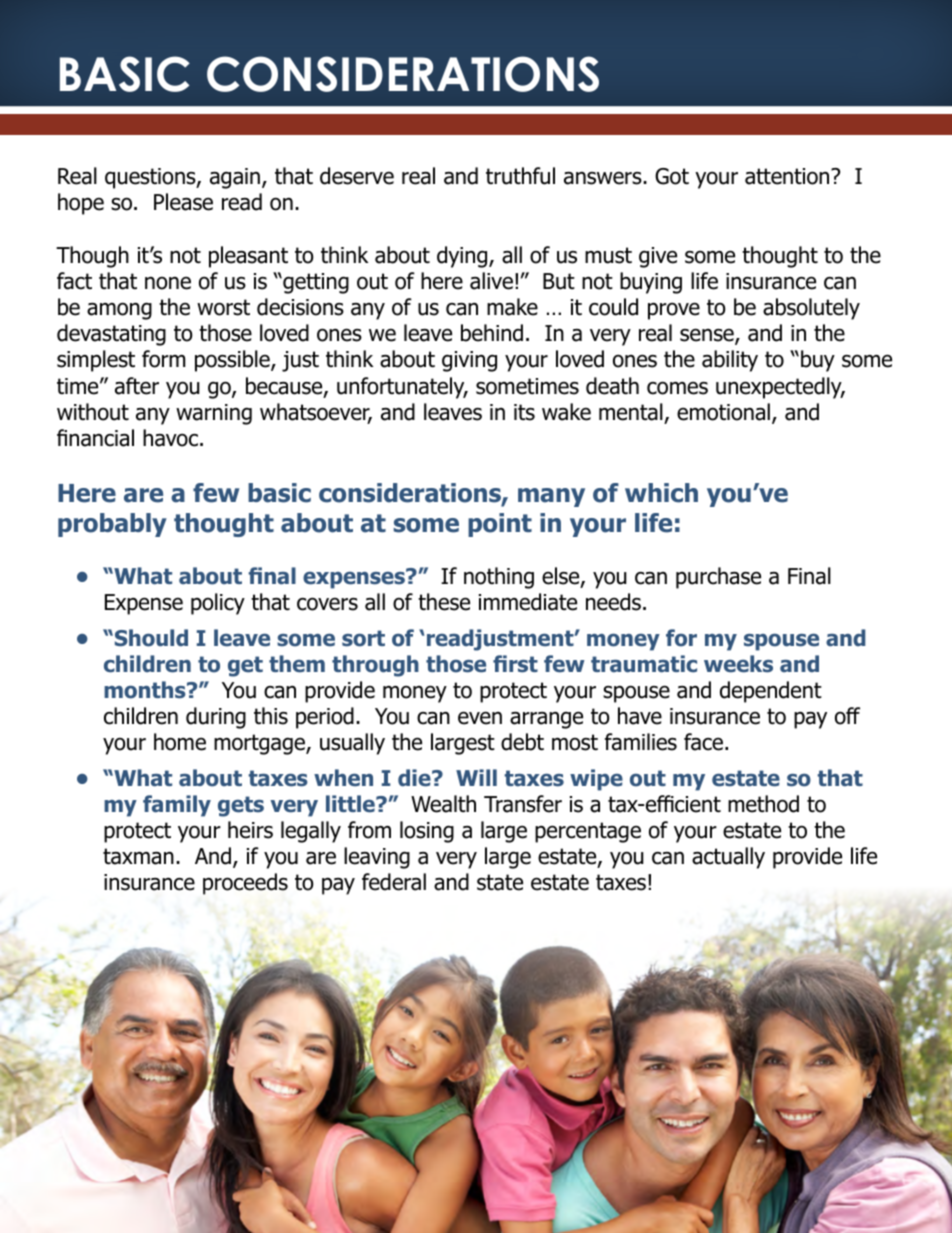 The image size is (952, 1233). I want to click on havoc, so click(170, 438).
